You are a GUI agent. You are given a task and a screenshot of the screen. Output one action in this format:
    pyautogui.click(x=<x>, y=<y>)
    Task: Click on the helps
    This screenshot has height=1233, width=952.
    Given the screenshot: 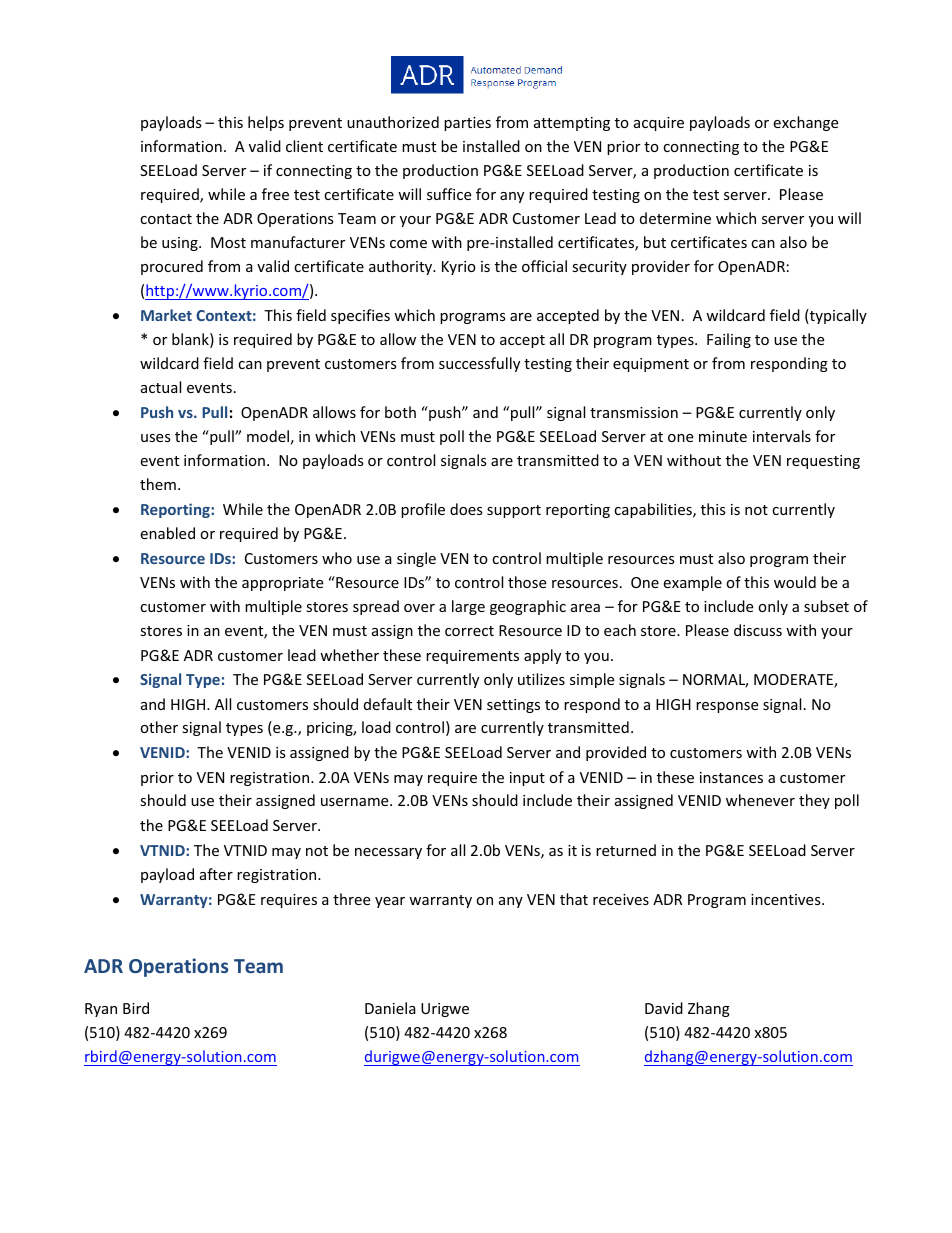 What is the action you would take?
    pyautogui.click(x=266, y=123)
